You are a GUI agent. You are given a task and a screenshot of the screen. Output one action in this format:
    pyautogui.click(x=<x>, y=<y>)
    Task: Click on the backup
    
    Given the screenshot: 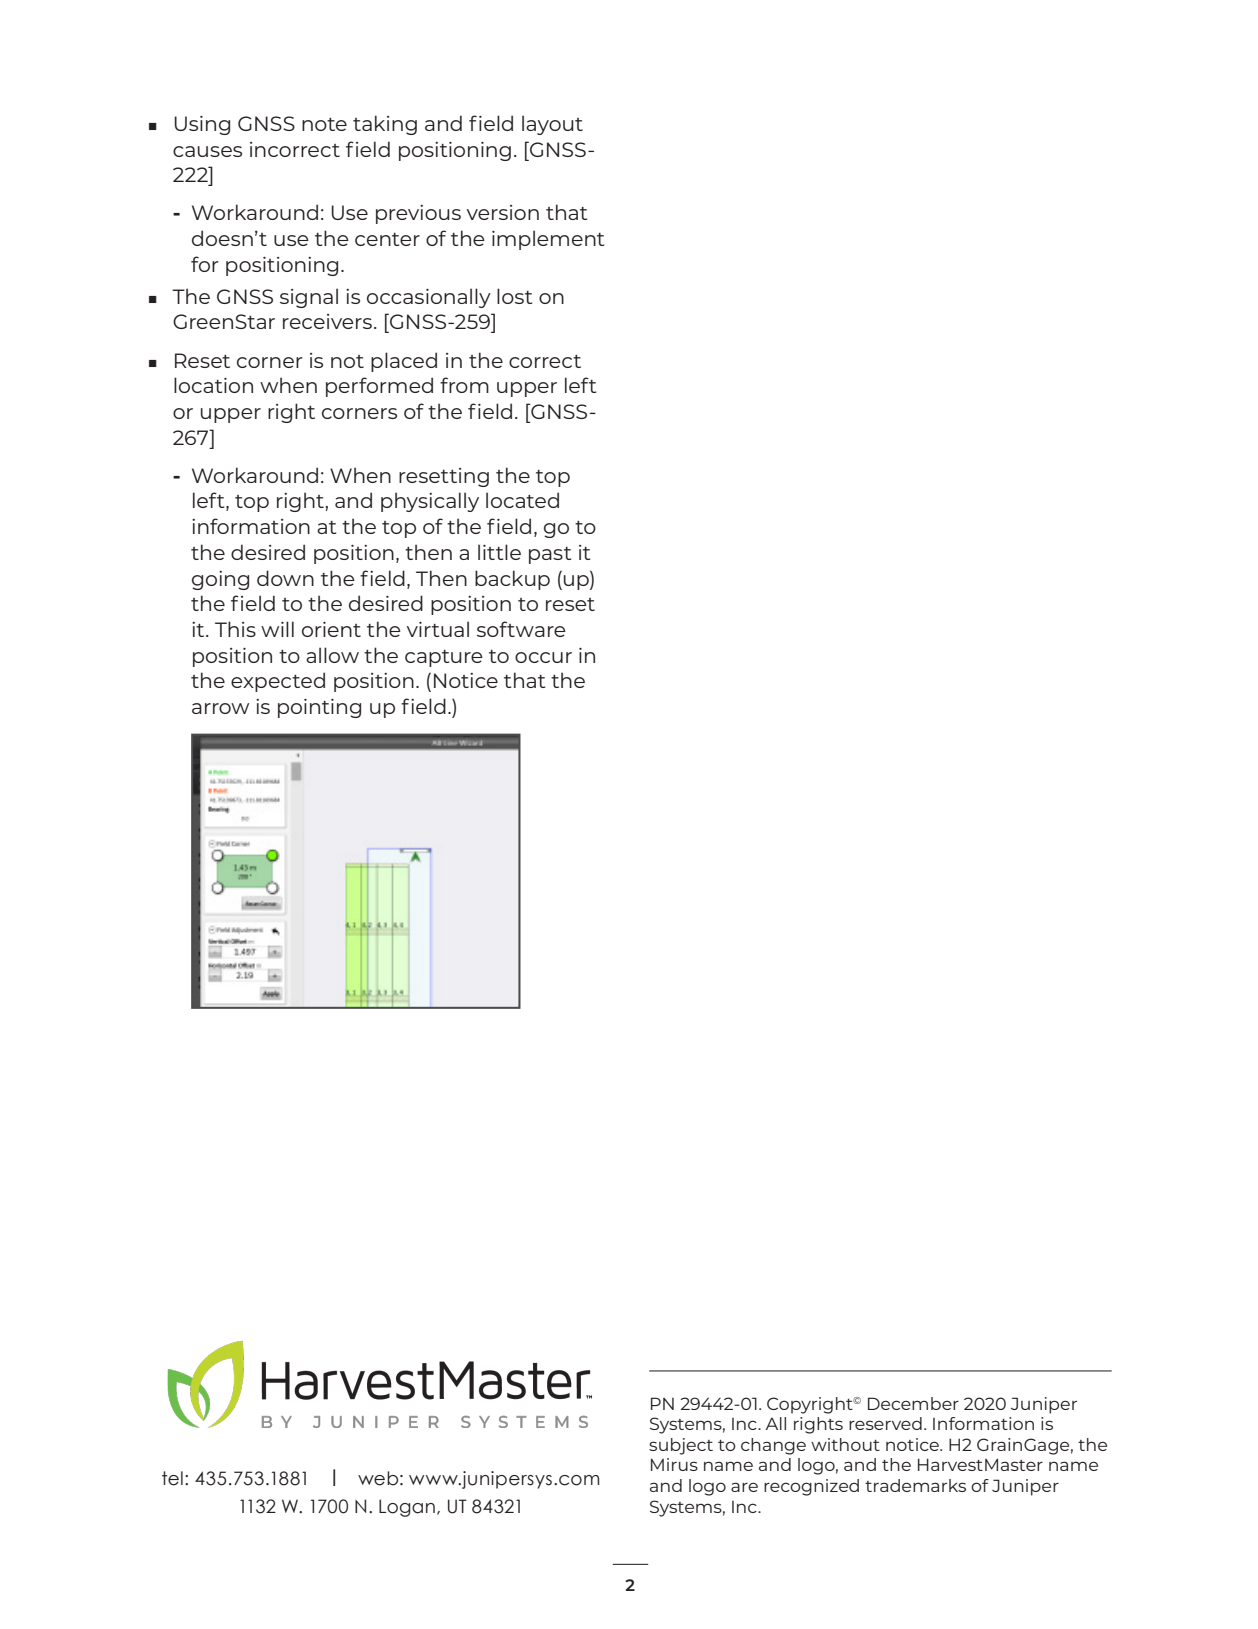 What is the action you would take?
    pyautogui.click(x=512, y=580)
